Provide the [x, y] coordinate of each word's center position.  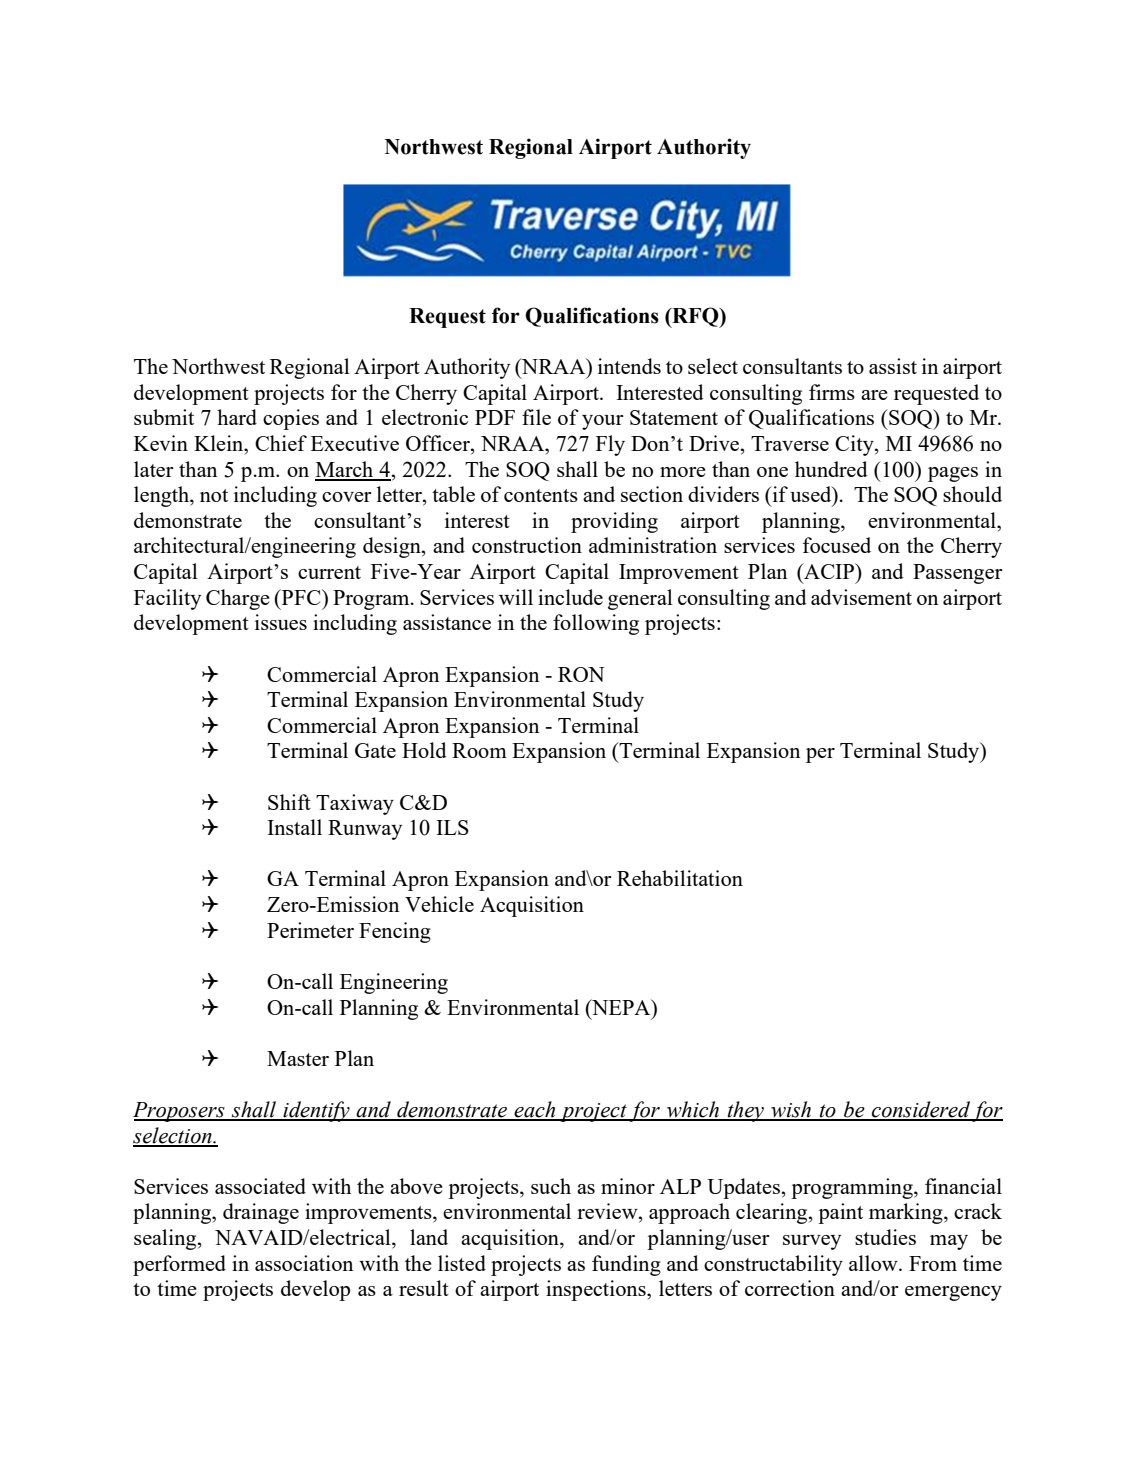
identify [316, 1111]
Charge [238, 599]
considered [921, 1110]
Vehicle [439, 904]
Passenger [958, 574]
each [535, 1110]
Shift [289, 802]
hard [237, 417]
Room [479, 750]
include [570, 597]
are [874, 395]
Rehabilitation [680, 878]
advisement [861, 597]
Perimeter [310, 930]
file [536, 417]
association [304, 1263]
